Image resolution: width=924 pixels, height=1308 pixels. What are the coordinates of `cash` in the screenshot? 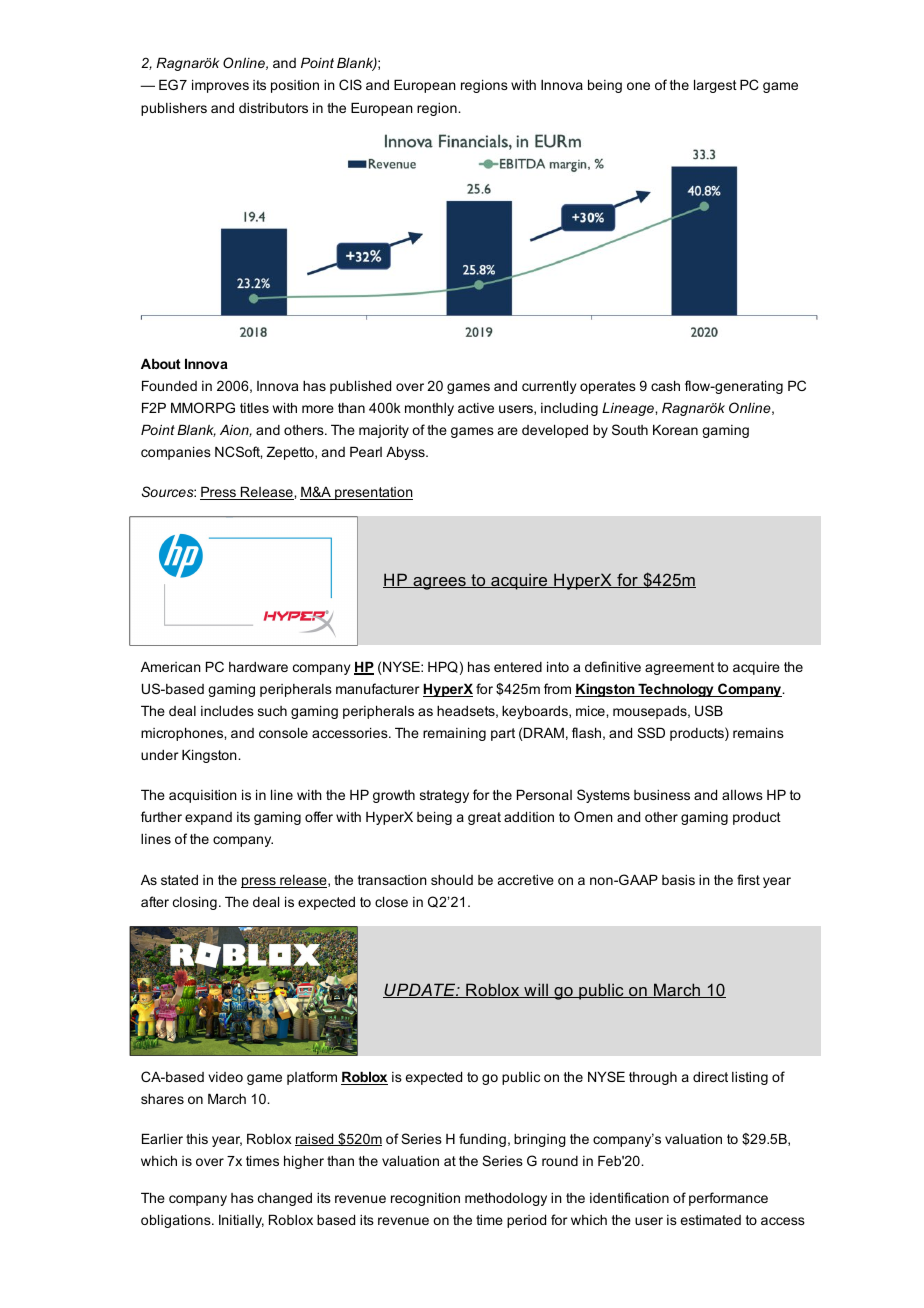 It's located at (665, 385).
